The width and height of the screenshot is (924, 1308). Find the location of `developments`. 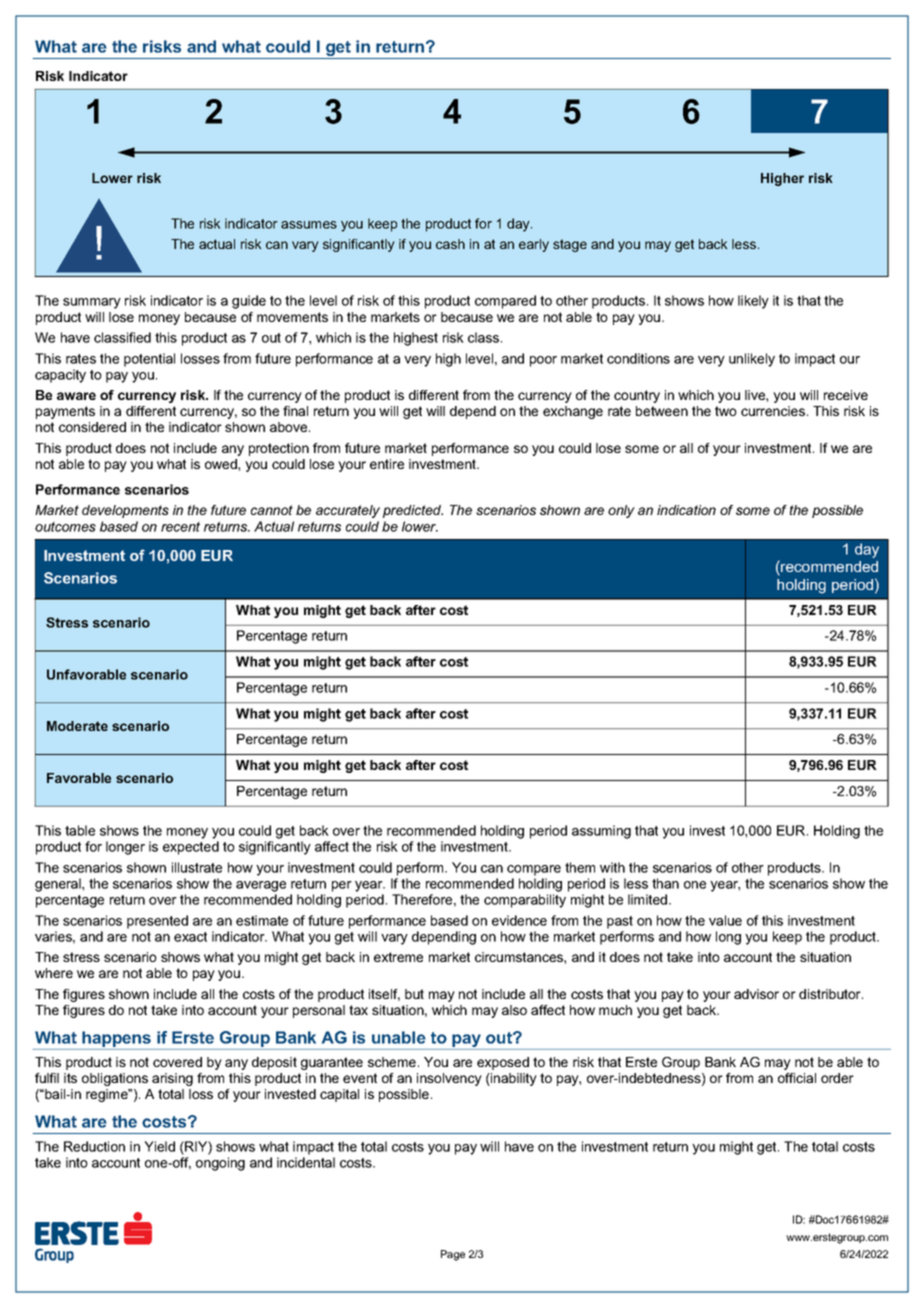

developments is located at coordinates (125, 511).
